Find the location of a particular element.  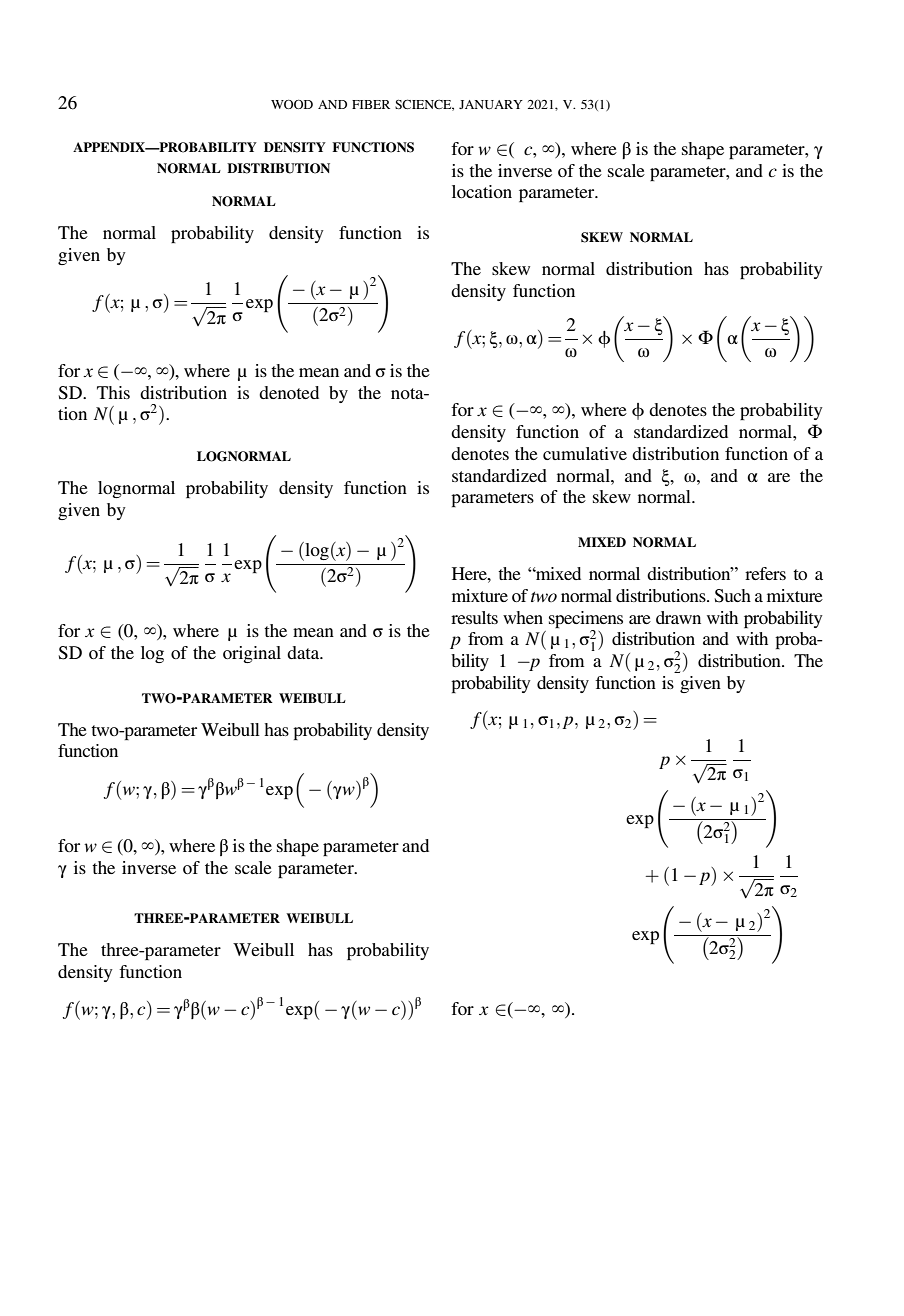

FIBER is located at coordinates (371, 104).
